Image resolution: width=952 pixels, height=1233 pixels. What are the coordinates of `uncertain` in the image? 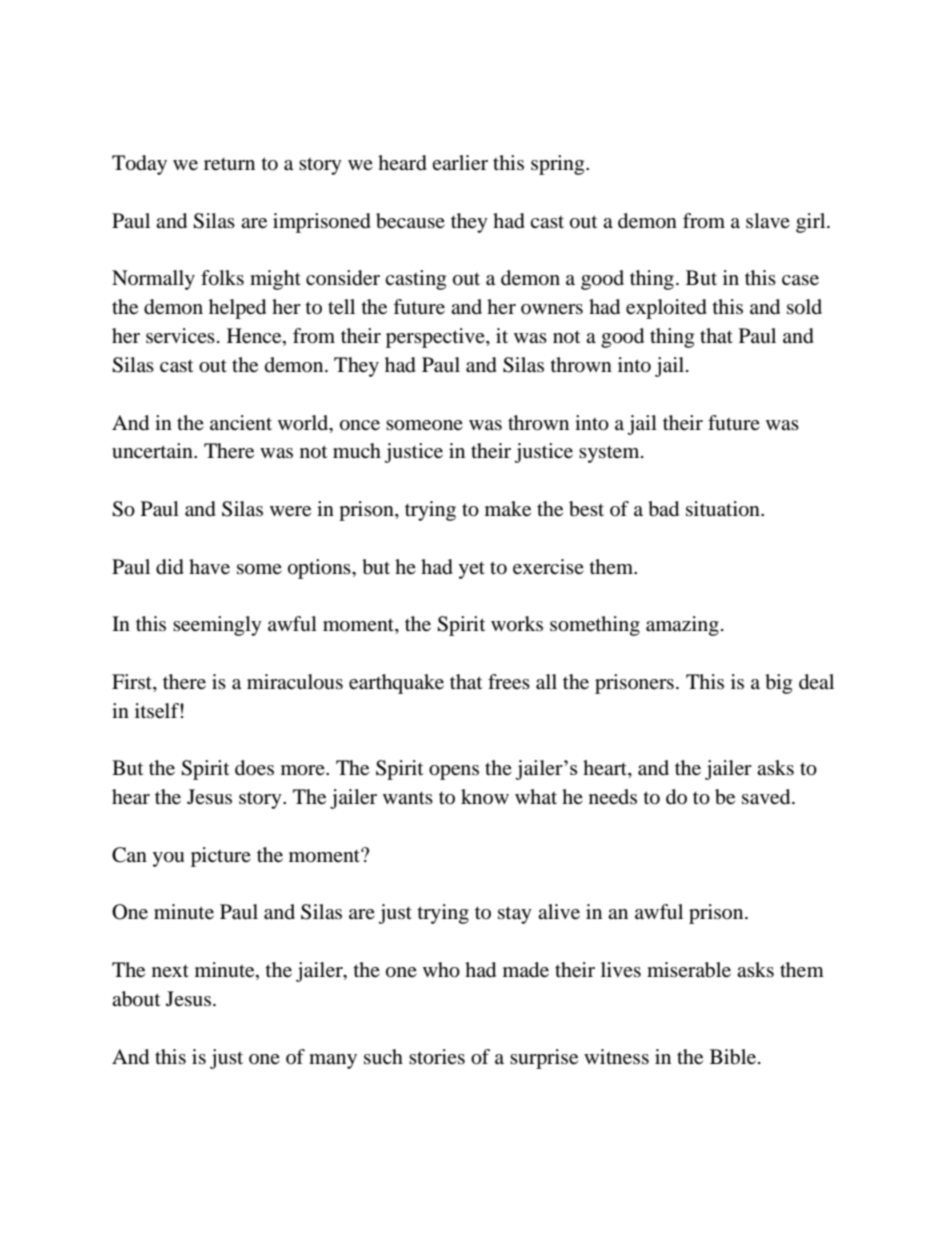 It's located at (153, 450).
